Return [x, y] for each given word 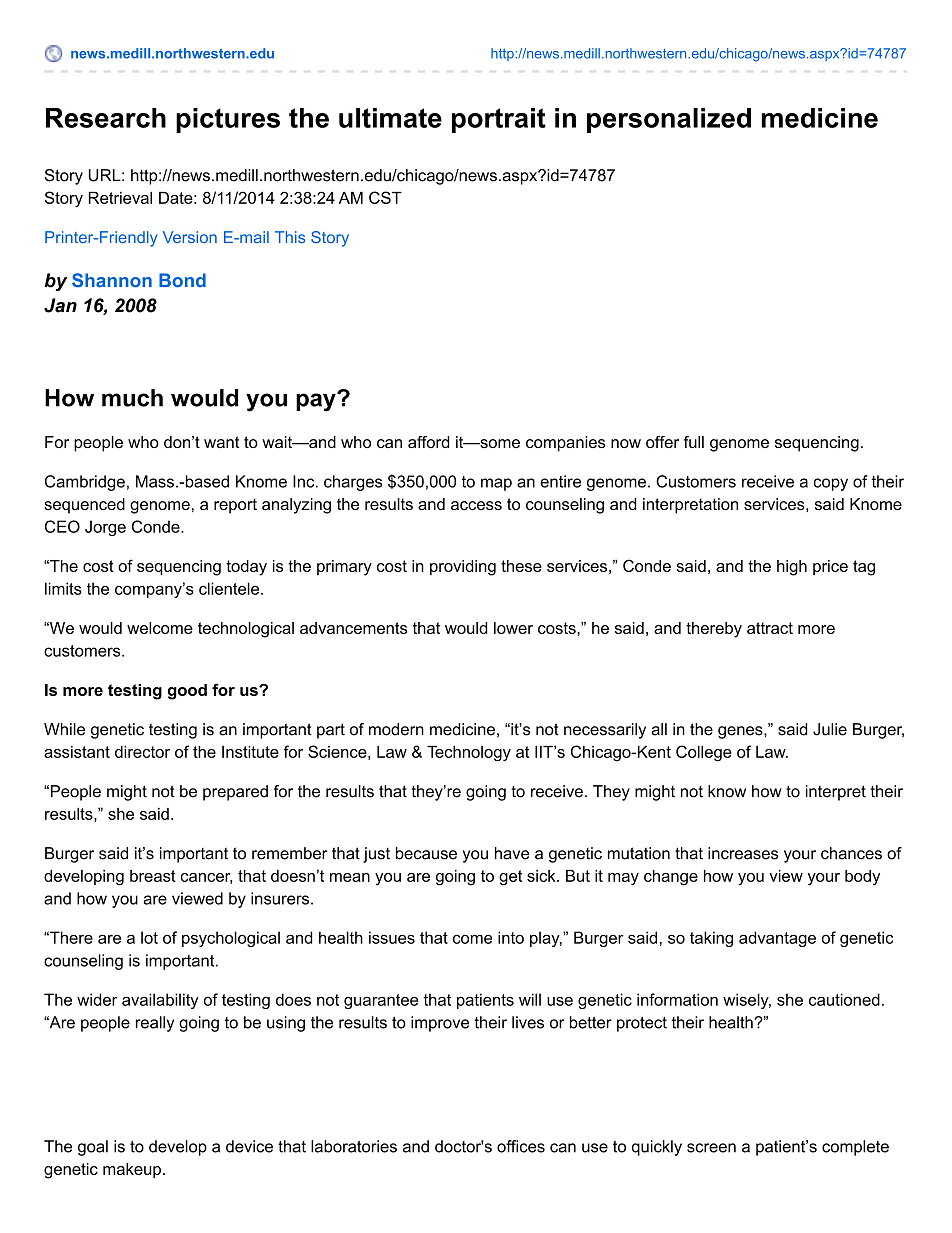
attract [770, 628]
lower [513, 628]
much [132, 398]
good [187, 692]
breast [153, 876]
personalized [669, 120]
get [510, 878]
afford [428, 442]
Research [106, 118]
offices [521, 1146]
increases [743, 853]
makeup [132, 1170]
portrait [499, 120]
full [694, 442]
